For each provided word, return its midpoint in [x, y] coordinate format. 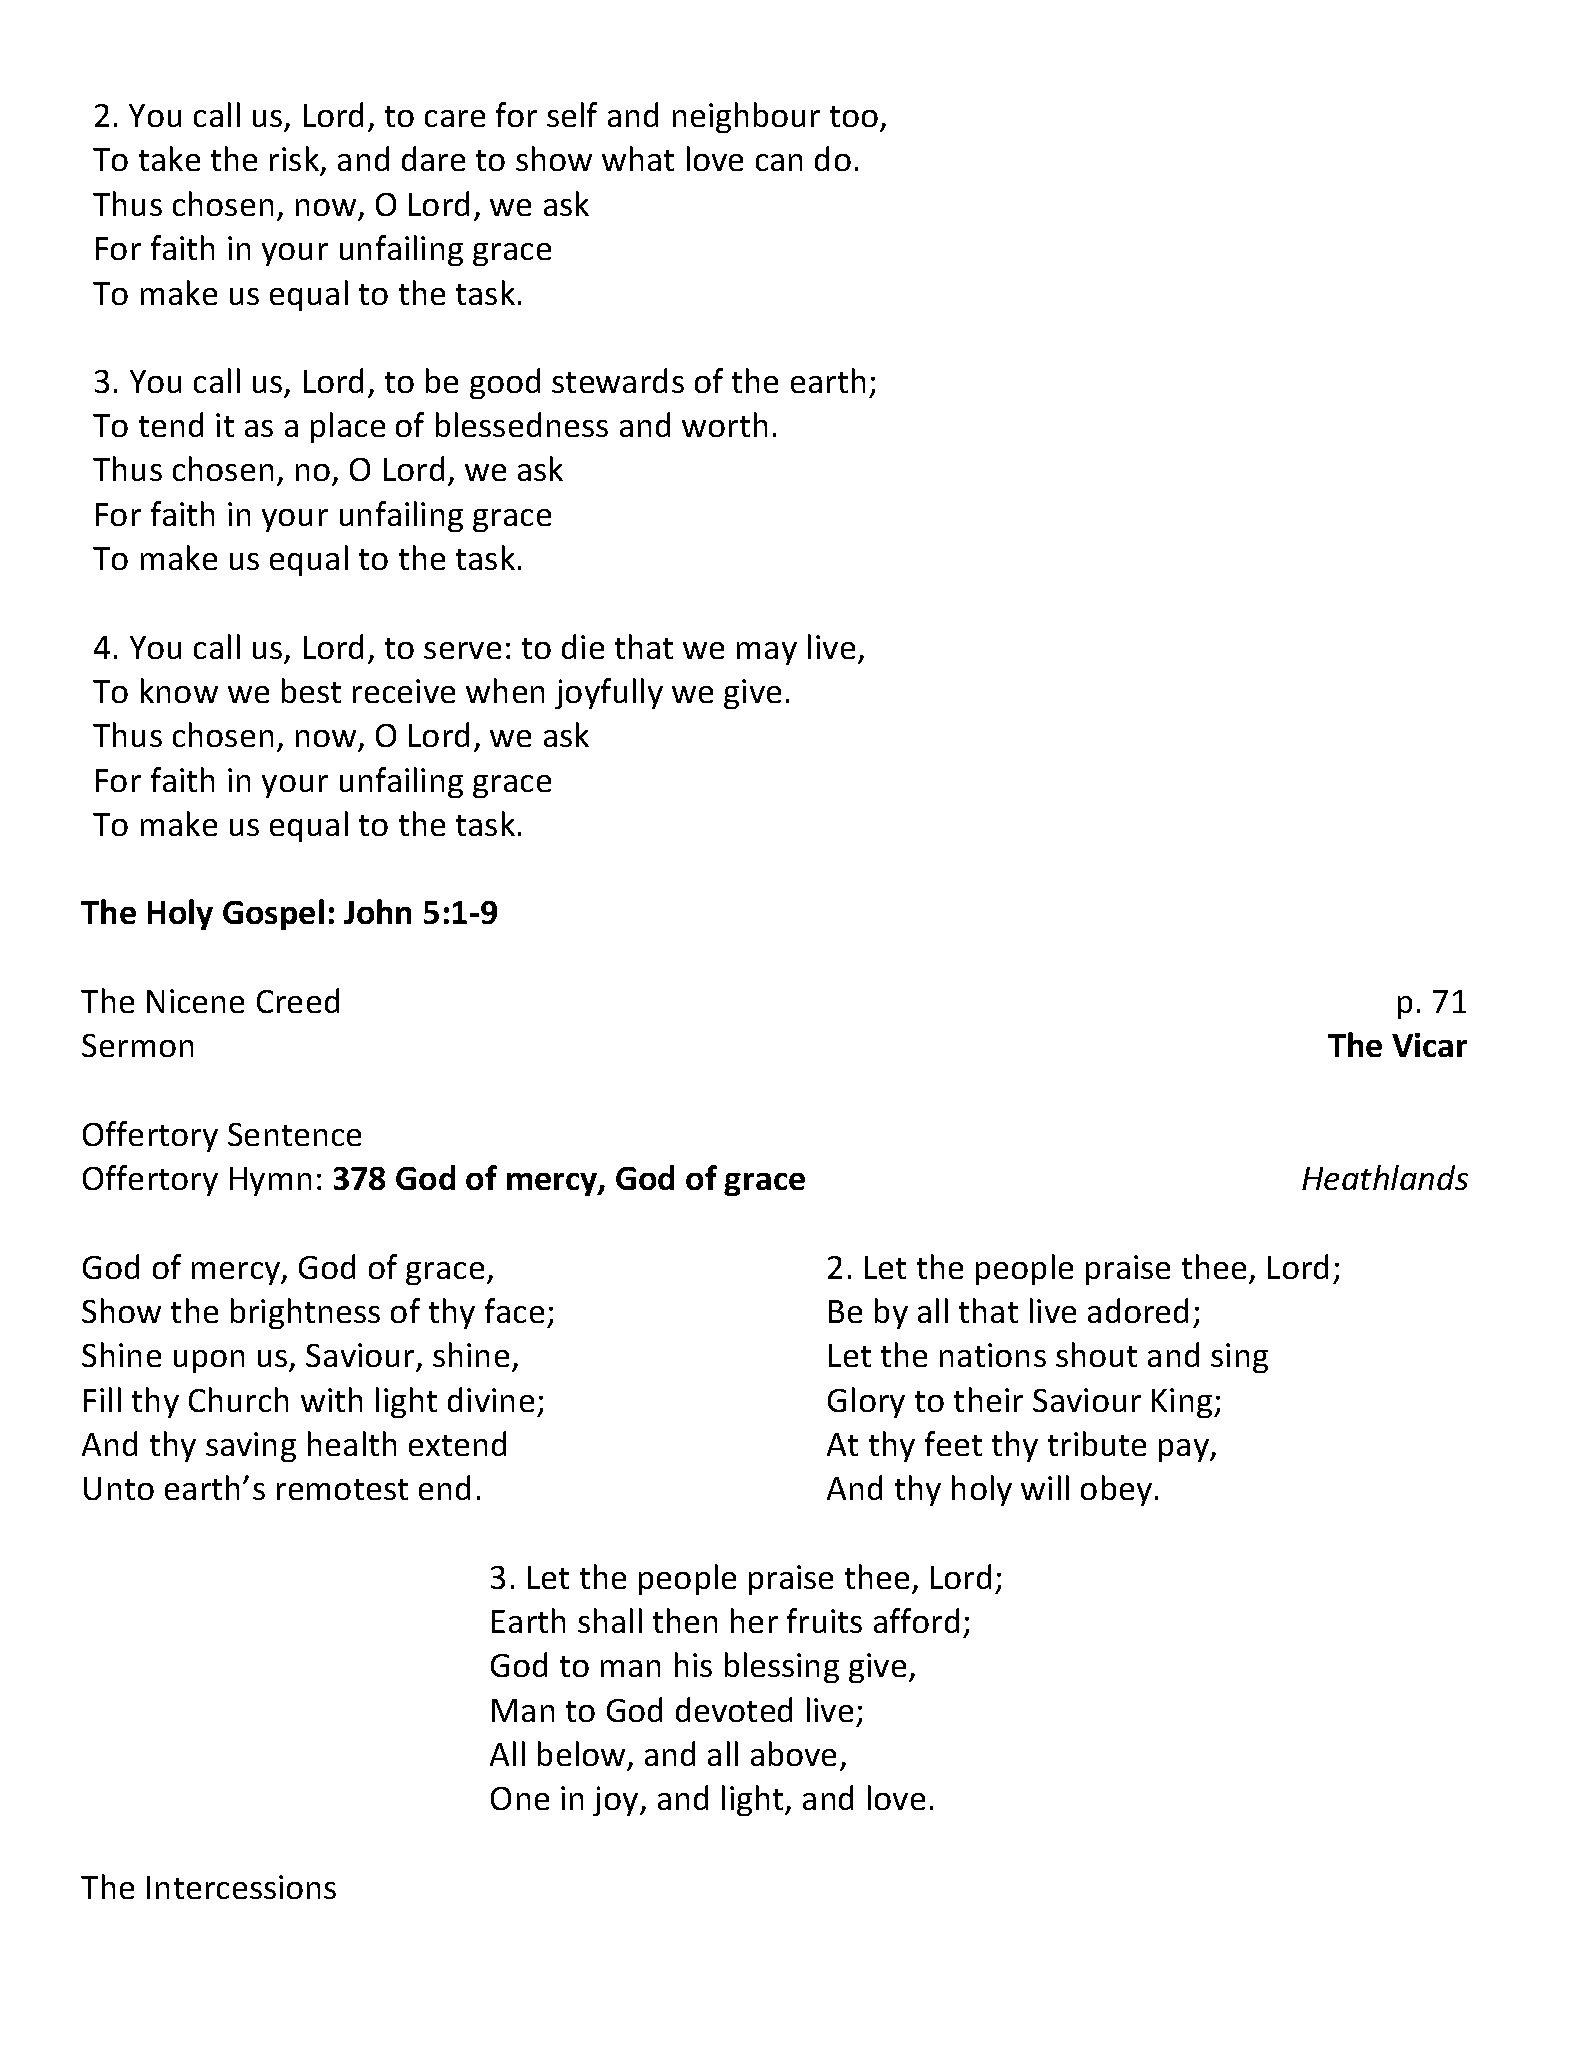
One [520, 1798]
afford [916, 1620]
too [855, 118]
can [779, 162]
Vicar [1429, 1045]
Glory [866, 1402]
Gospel [273, 914]
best [311, 690]
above [793, 1753]
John [377, 911]
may [767, 653]
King [1183, 1403]
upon [209, 1361]
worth [724, 424]
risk [296, 160]
